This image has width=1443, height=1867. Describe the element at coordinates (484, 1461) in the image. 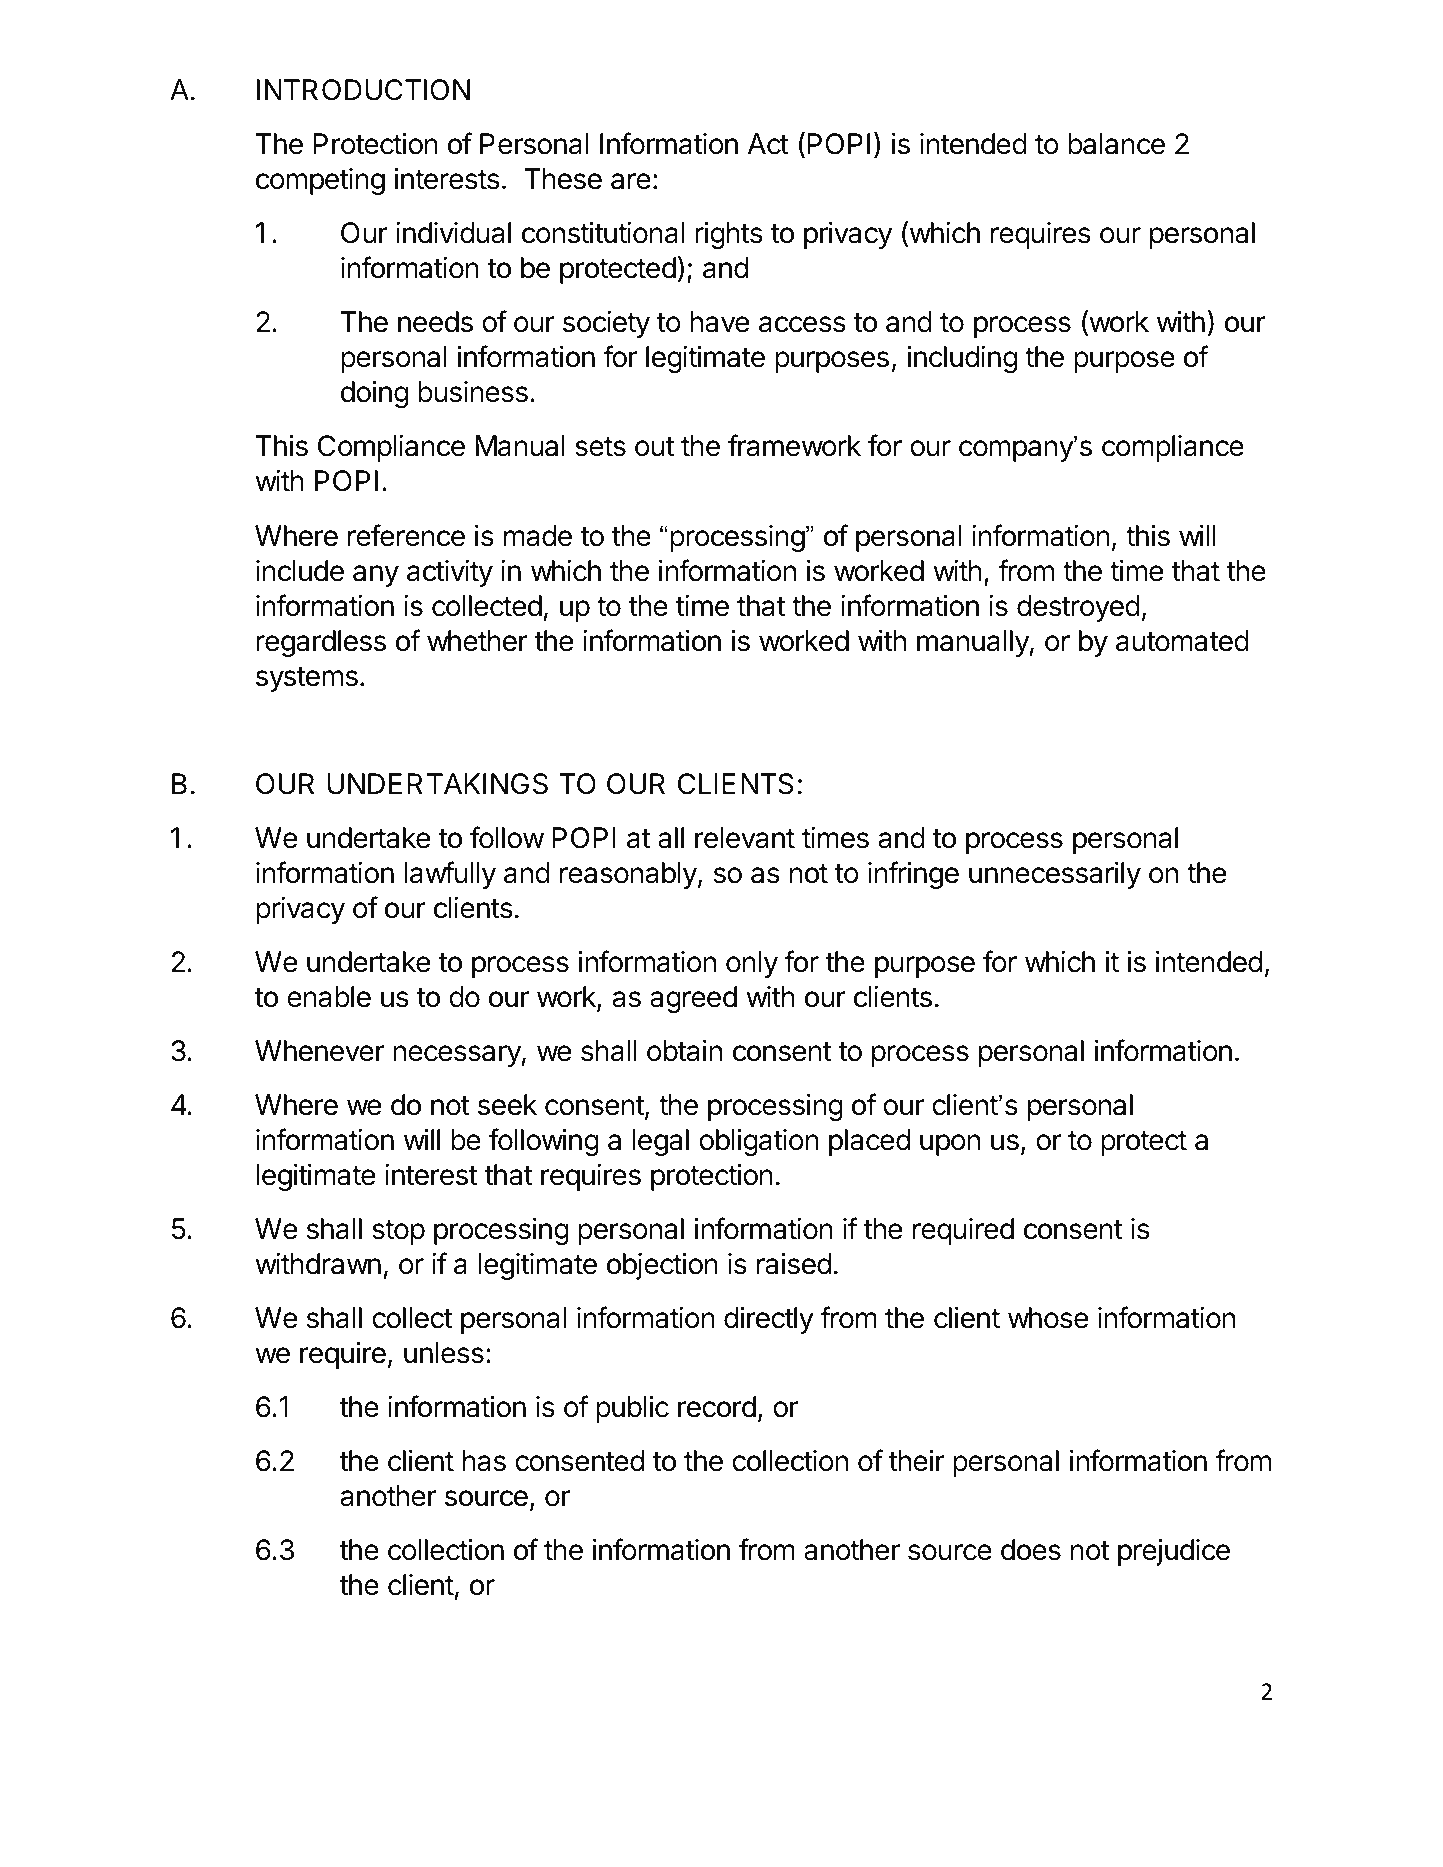

I see `has` at that location.
